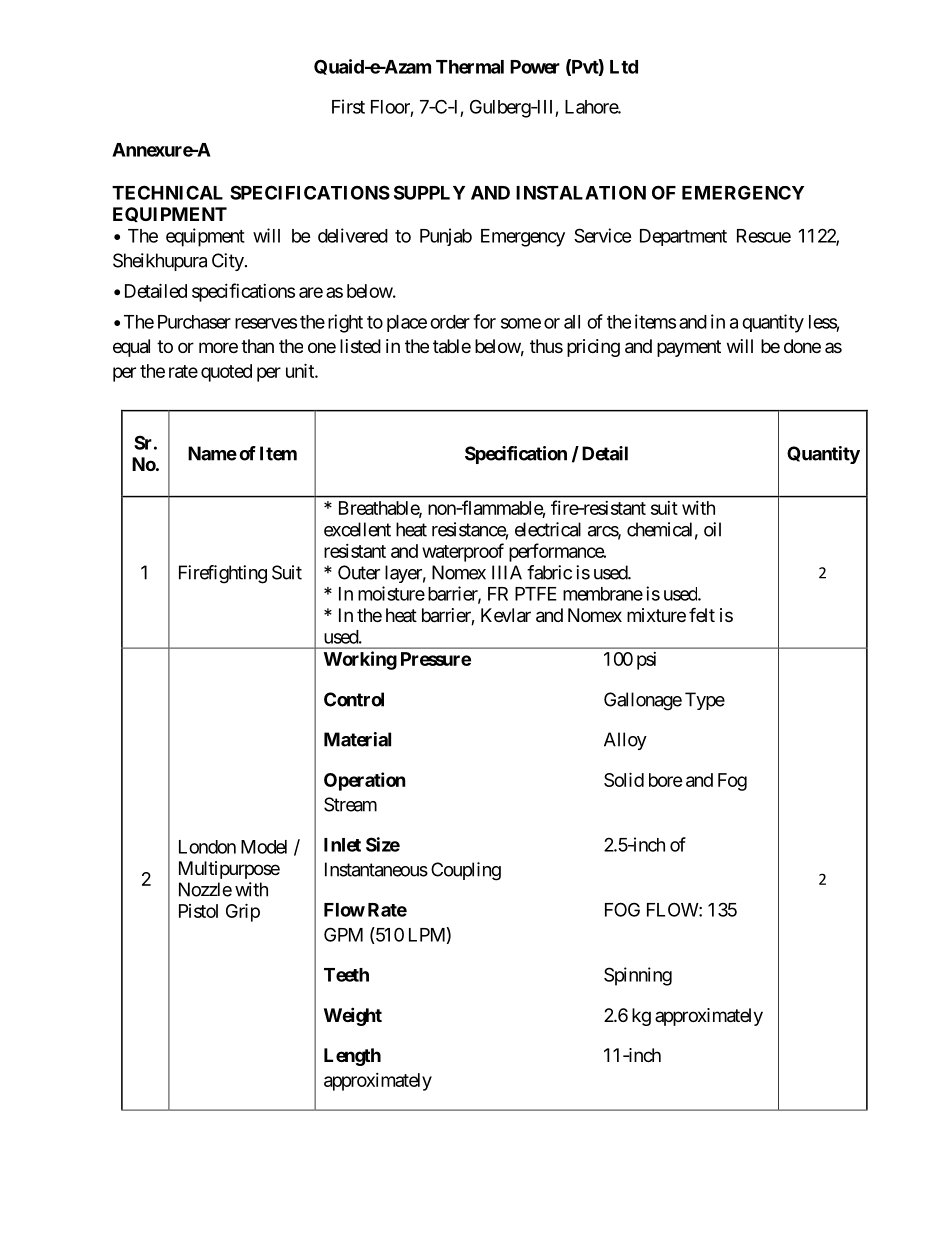  What do you see at coordinates (603, 594) in the screenshot?
I see `membrane` at bounding box center [603, 594].
